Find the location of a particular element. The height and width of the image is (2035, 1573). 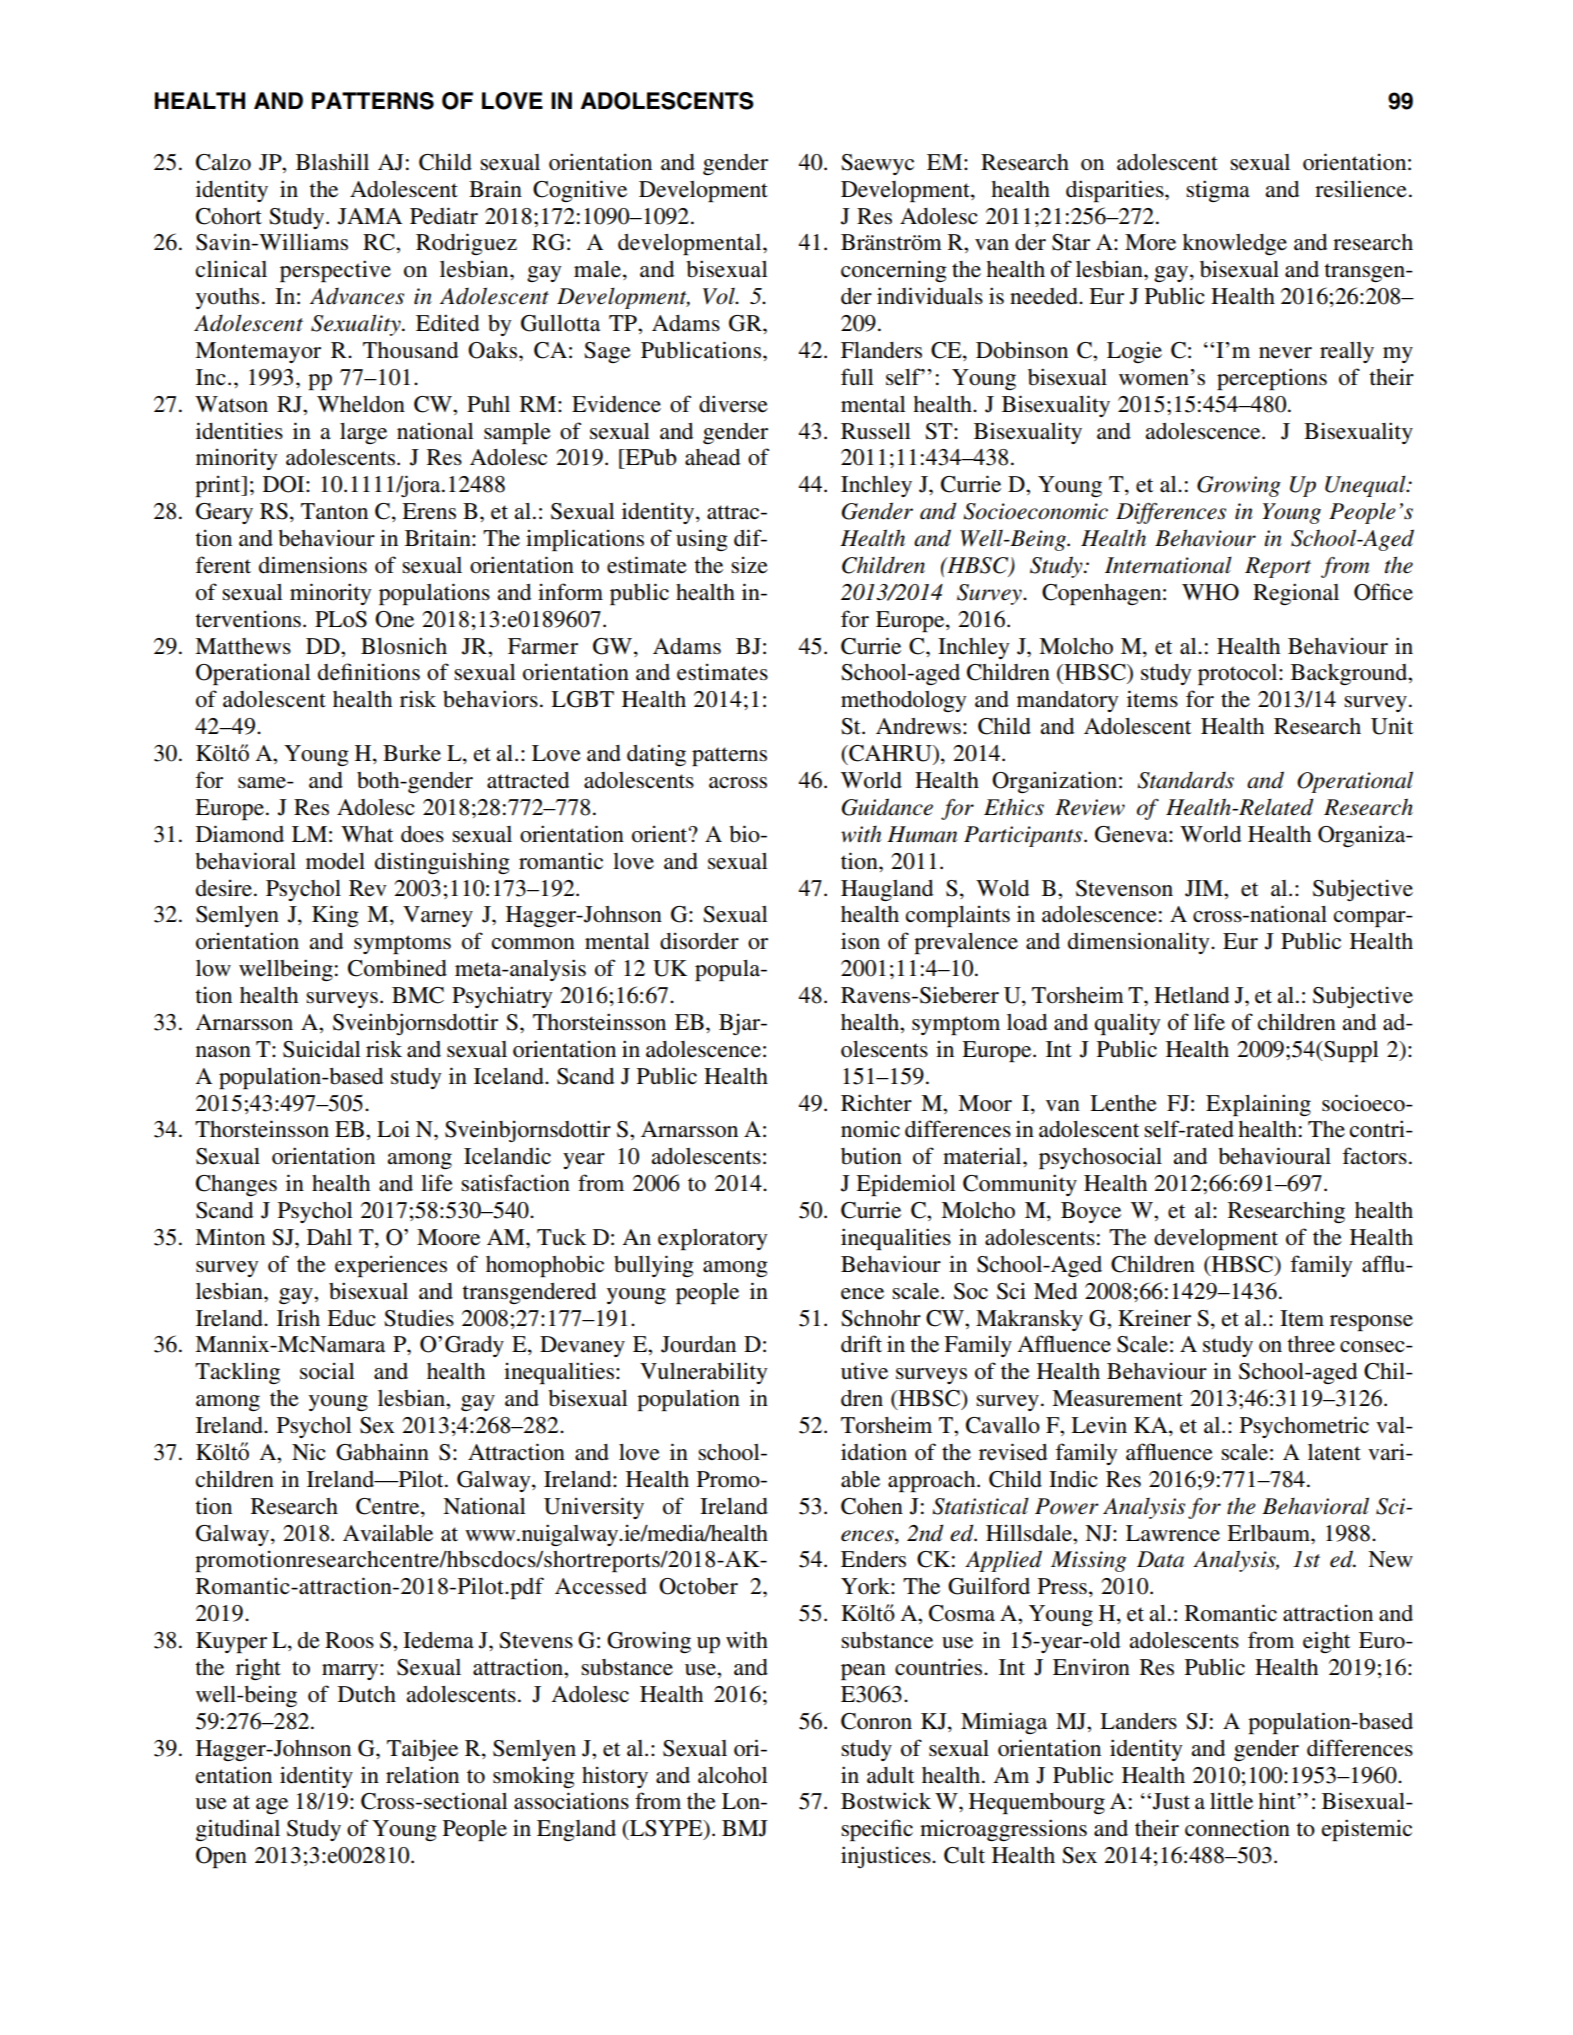

Tackling is located at coordinates (237, 1373).
